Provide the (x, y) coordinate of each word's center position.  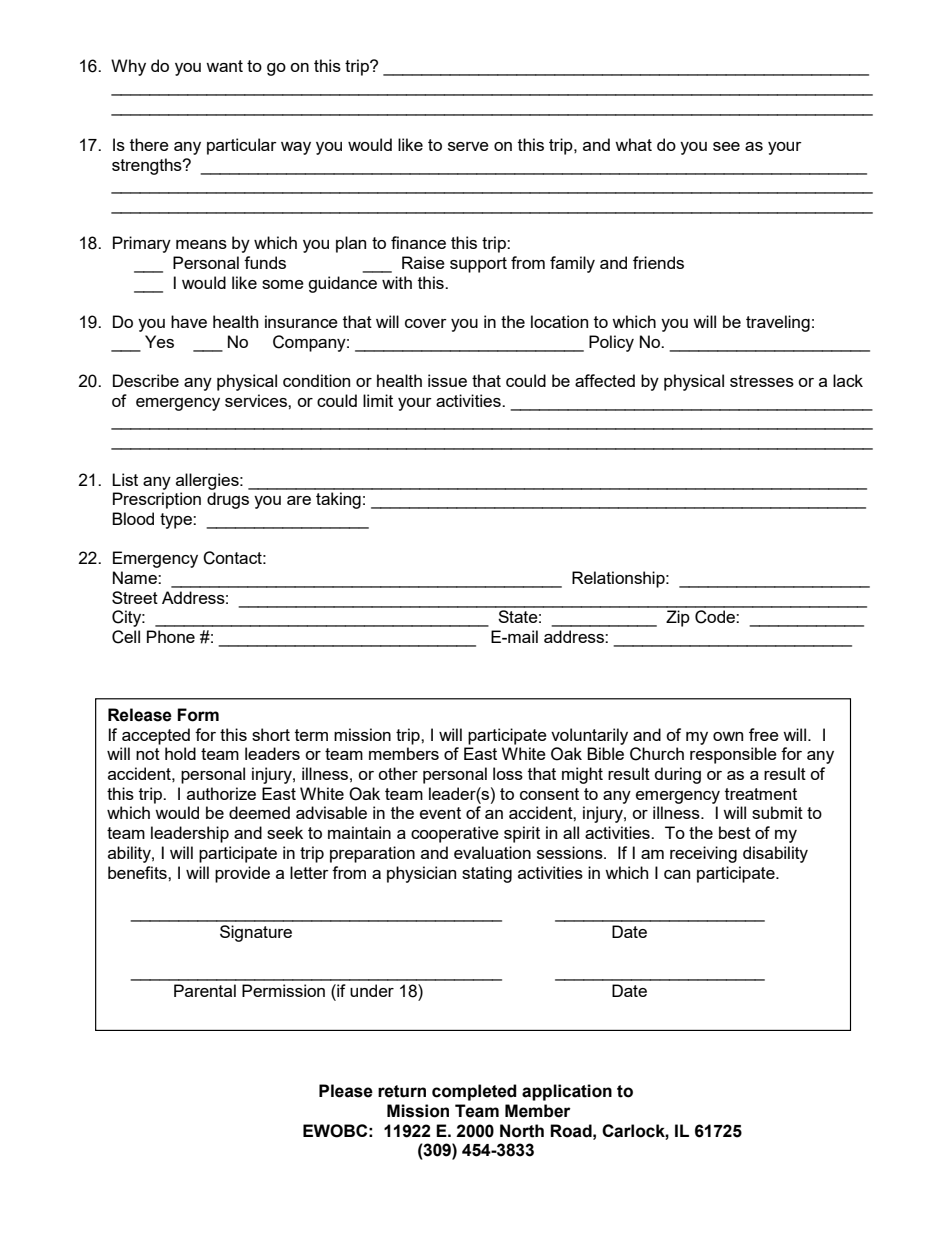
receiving (703, 854)
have (189, 321)
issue (447, 380)
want (224, 66)
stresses (762, 381)
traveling (778, 323)
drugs (228, 500)
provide (242, 874)
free (764, 734)
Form (198, 715)
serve (468, 146)
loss (508, 773)
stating (487, 874)
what (633, 144)
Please (346, 1091)
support (478, 265)
